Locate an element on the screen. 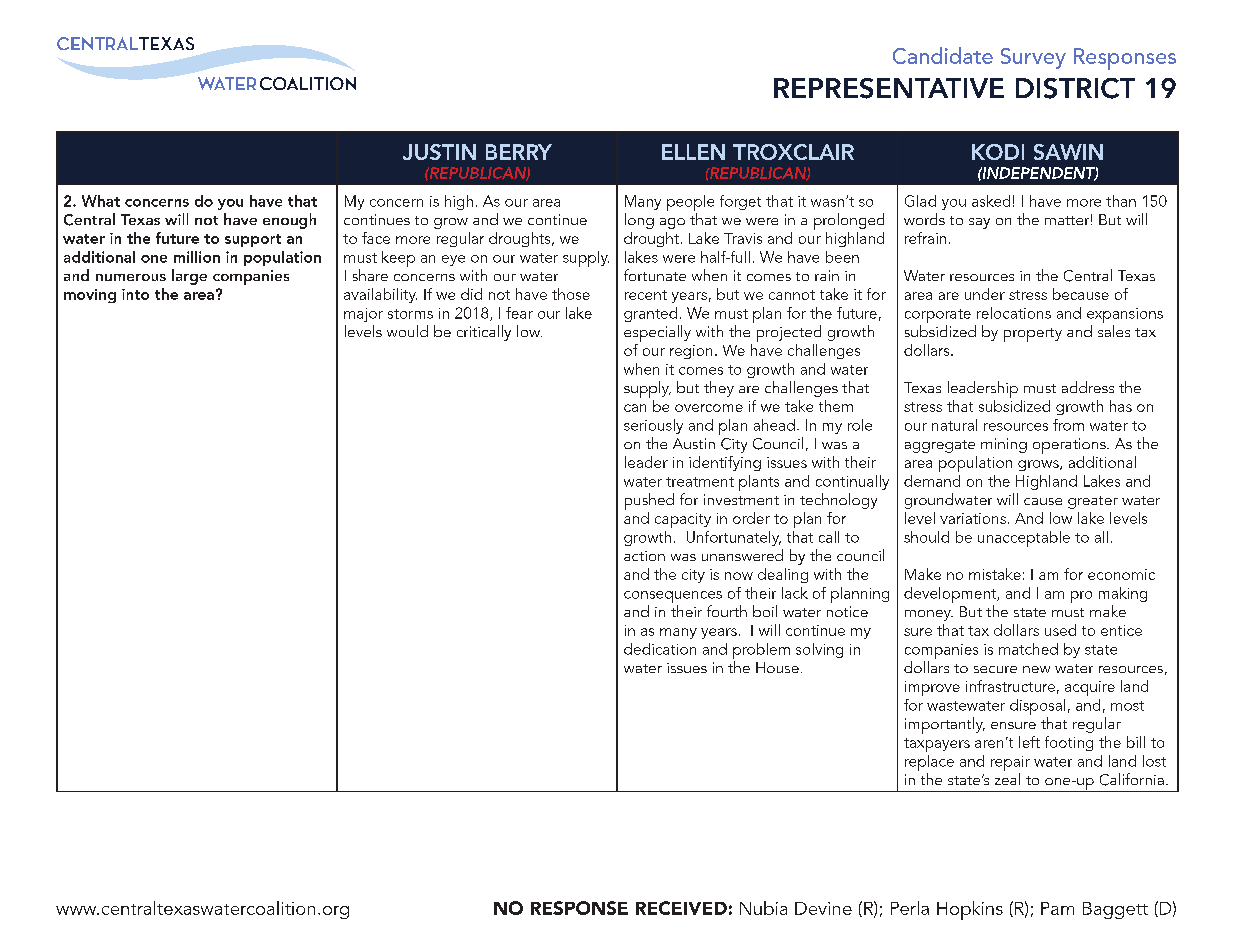  pushed is located at coordinates (649, 501).
